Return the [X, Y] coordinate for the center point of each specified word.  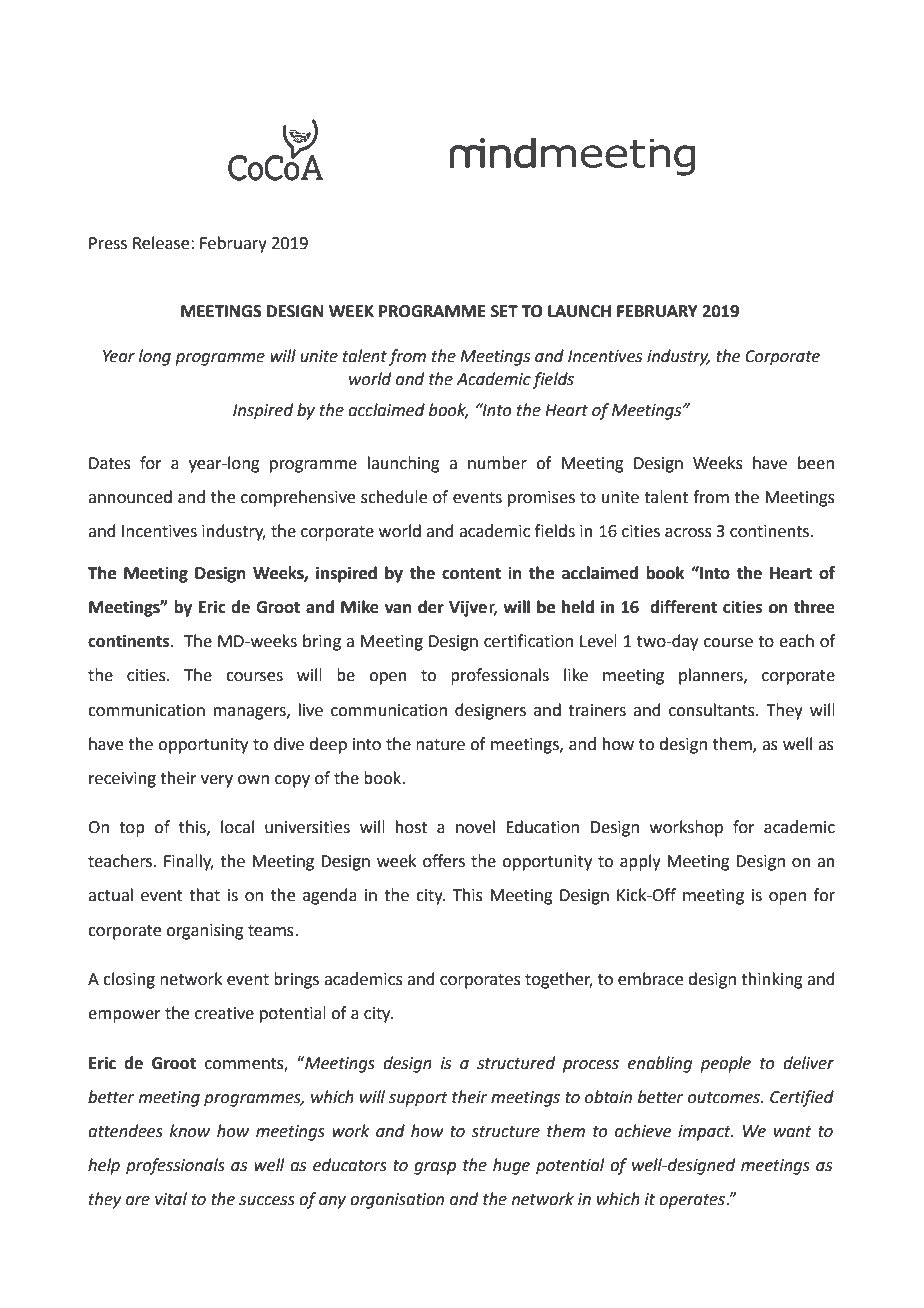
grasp [435, 1168]
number [497, 463]
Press [108, 243]
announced [130, 497]
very [217, 781]
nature [440, 745]
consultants [713, 710]
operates [692, 1201]
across [688, 533]
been [816, 463]
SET [504, 311]
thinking [772, 980]
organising [205, 932]
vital [171, 1199]
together [559, 980]
